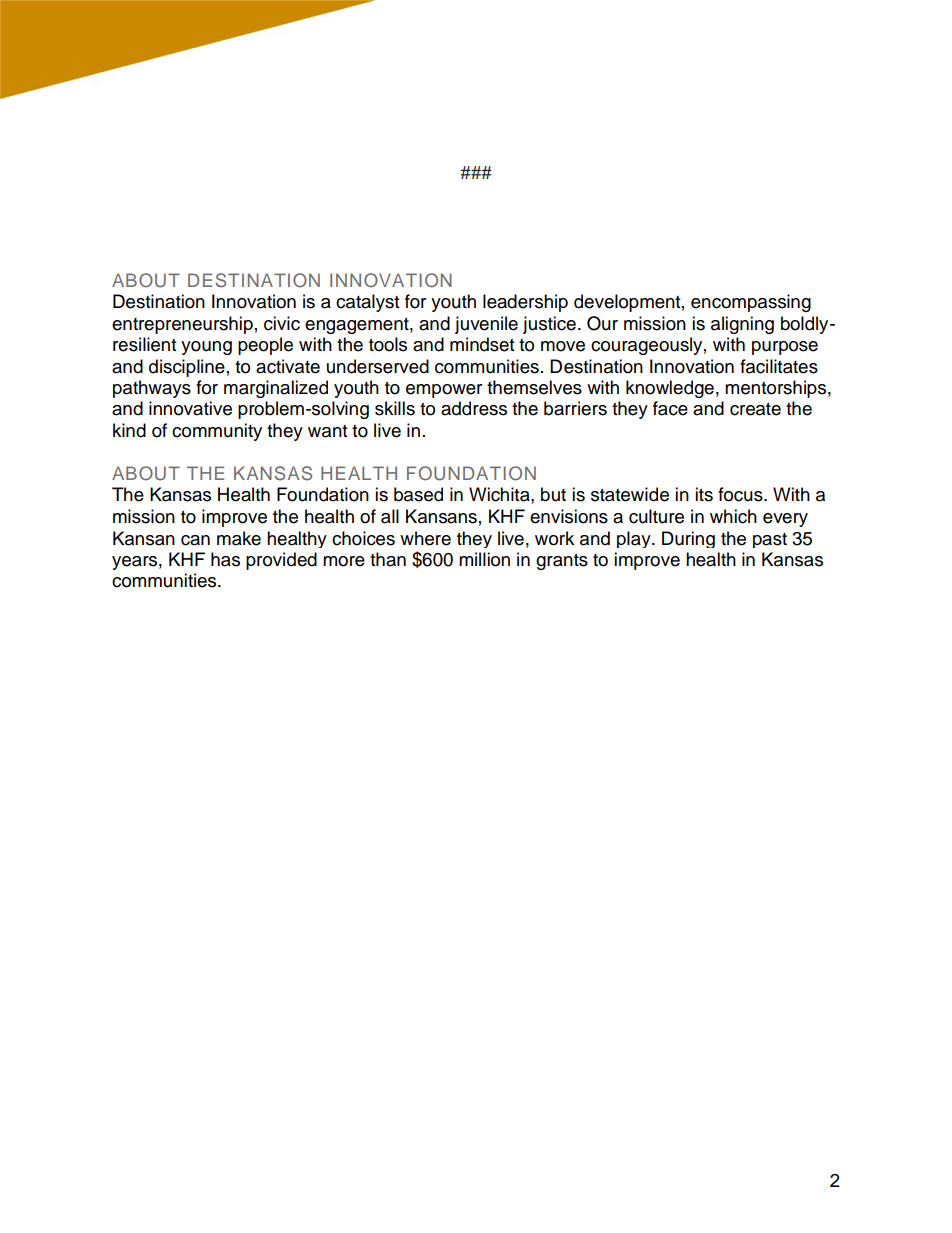 The height and width of the screenshot is (1233, 952). Describe the element at coordinates (670, 389) in the screenshot. I see `knowledge` at that location.
